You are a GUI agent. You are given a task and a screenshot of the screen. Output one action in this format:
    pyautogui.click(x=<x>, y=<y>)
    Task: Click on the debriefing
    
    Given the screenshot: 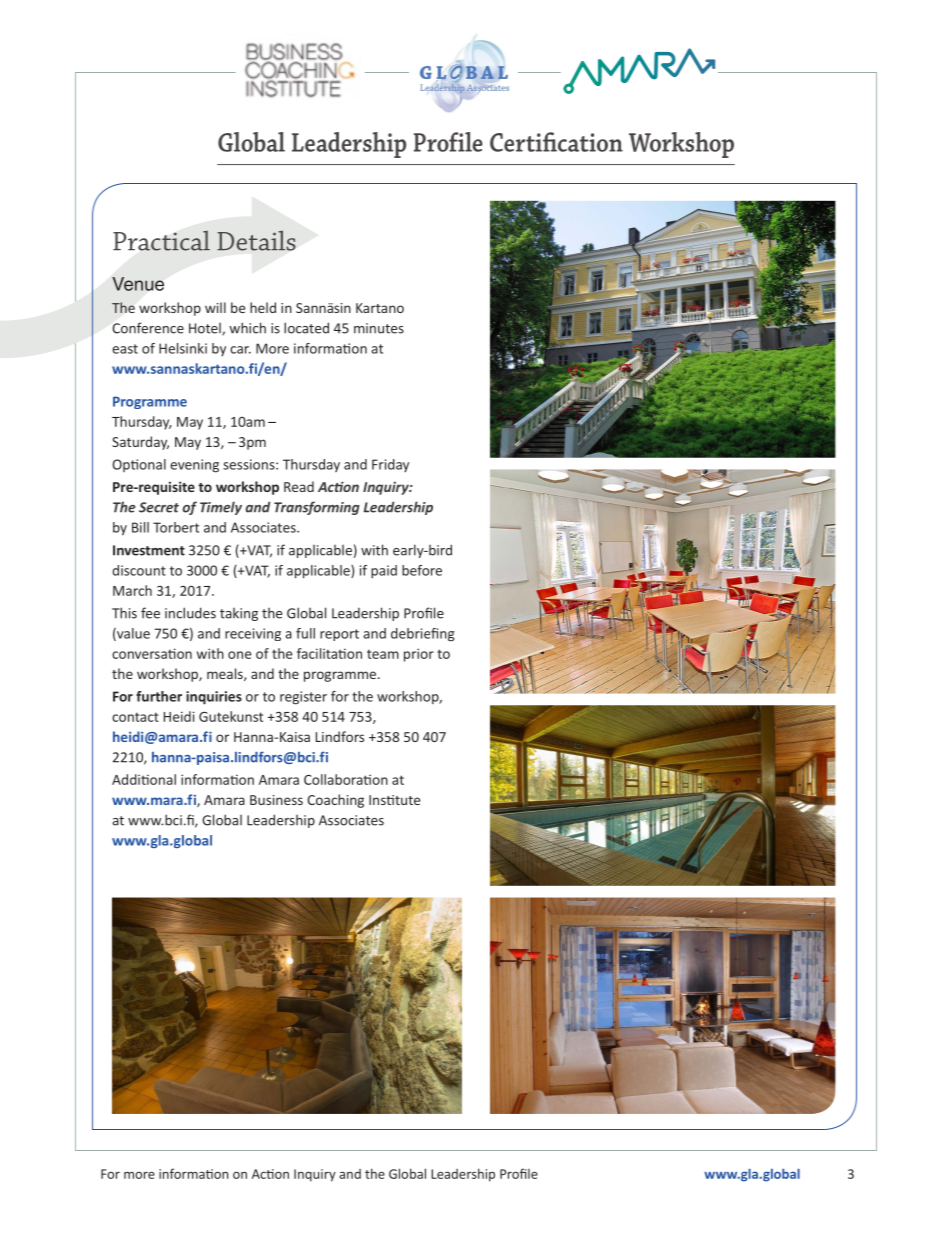 What is the action you would take?
    pyautogui.click(x=423, y=635)
